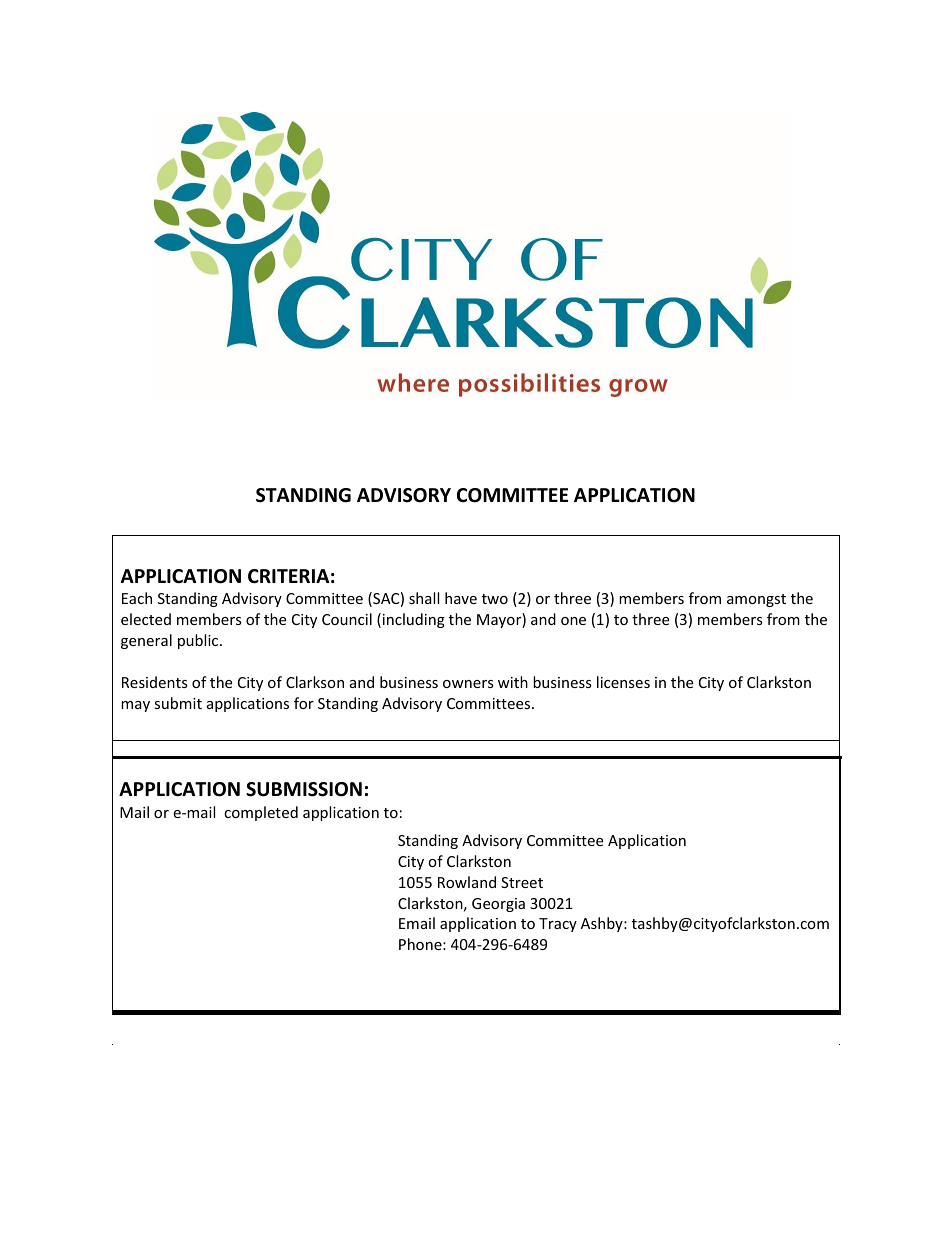  What do you see at coordinates (155, 682) in the document?
I see `Residents` at bounding box center [155, 682].
